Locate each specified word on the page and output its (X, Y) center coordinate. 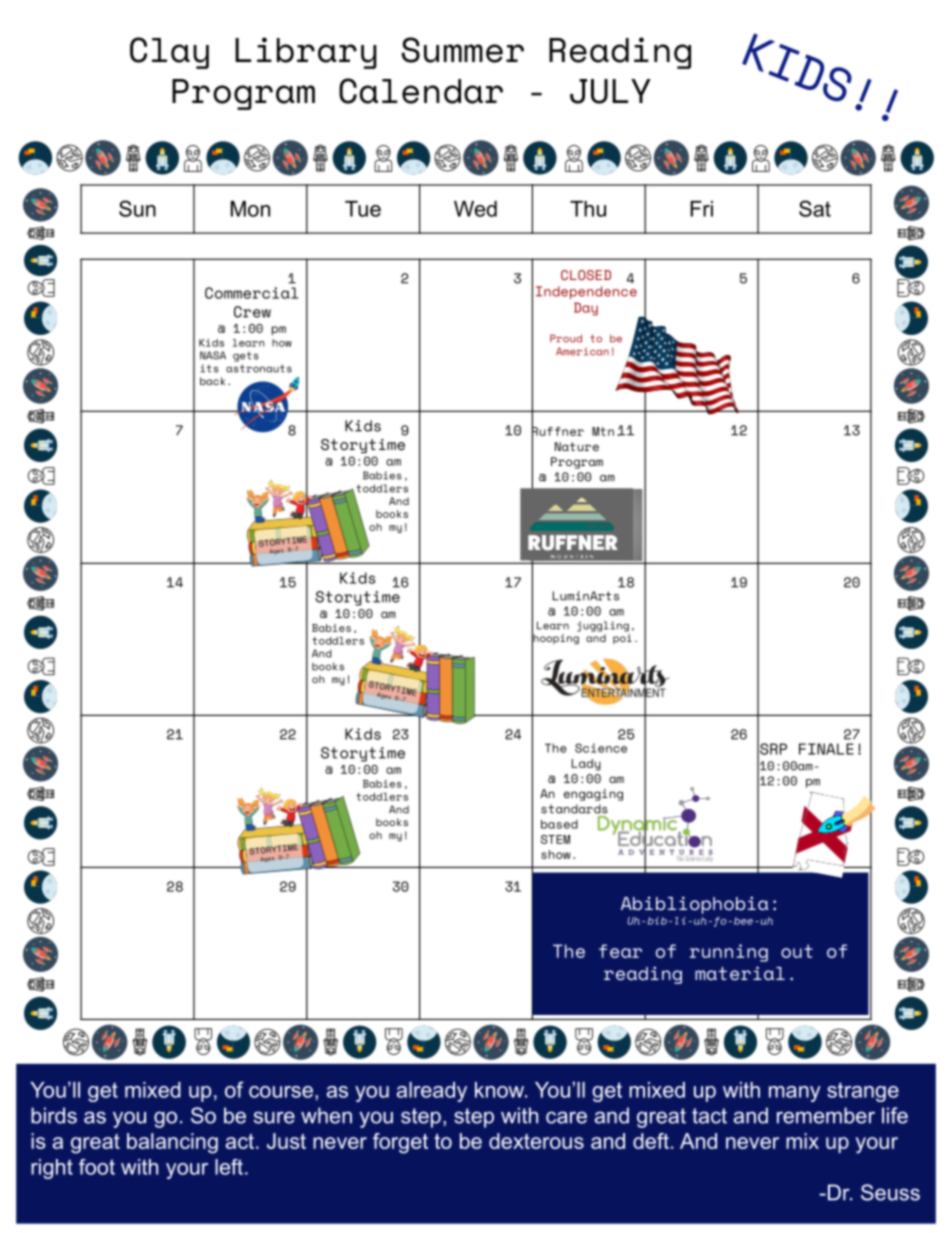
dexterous (536, 1141)
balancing (172, 1143)
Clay (169, 53)
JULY (610, 91)
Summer (462, 50)
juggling (603, 626)
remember (826, 1115)
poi (622, 639)
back (212, 381)
